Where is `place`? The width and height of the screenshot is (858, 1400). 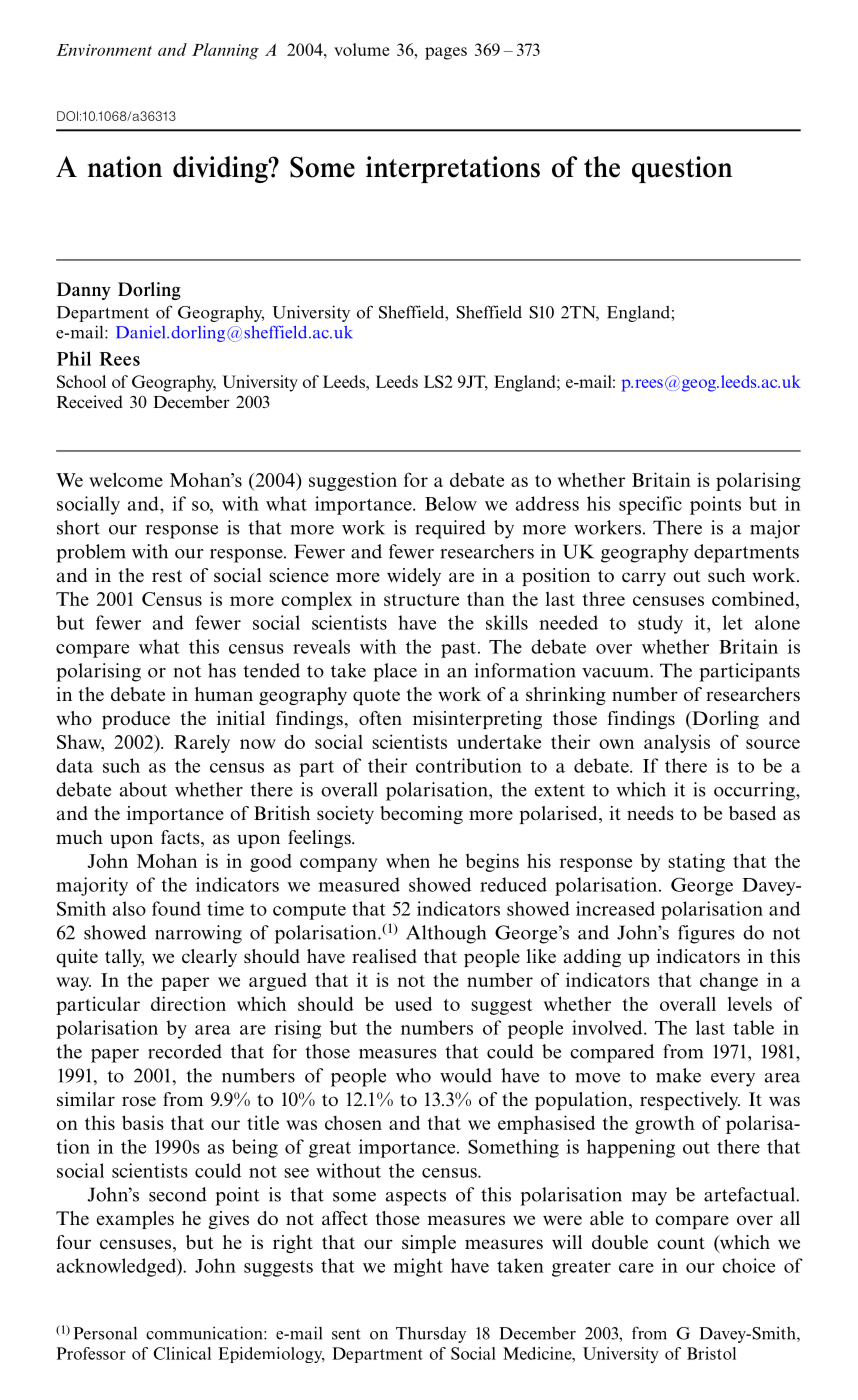 place is located at coordinates (395, 672).
